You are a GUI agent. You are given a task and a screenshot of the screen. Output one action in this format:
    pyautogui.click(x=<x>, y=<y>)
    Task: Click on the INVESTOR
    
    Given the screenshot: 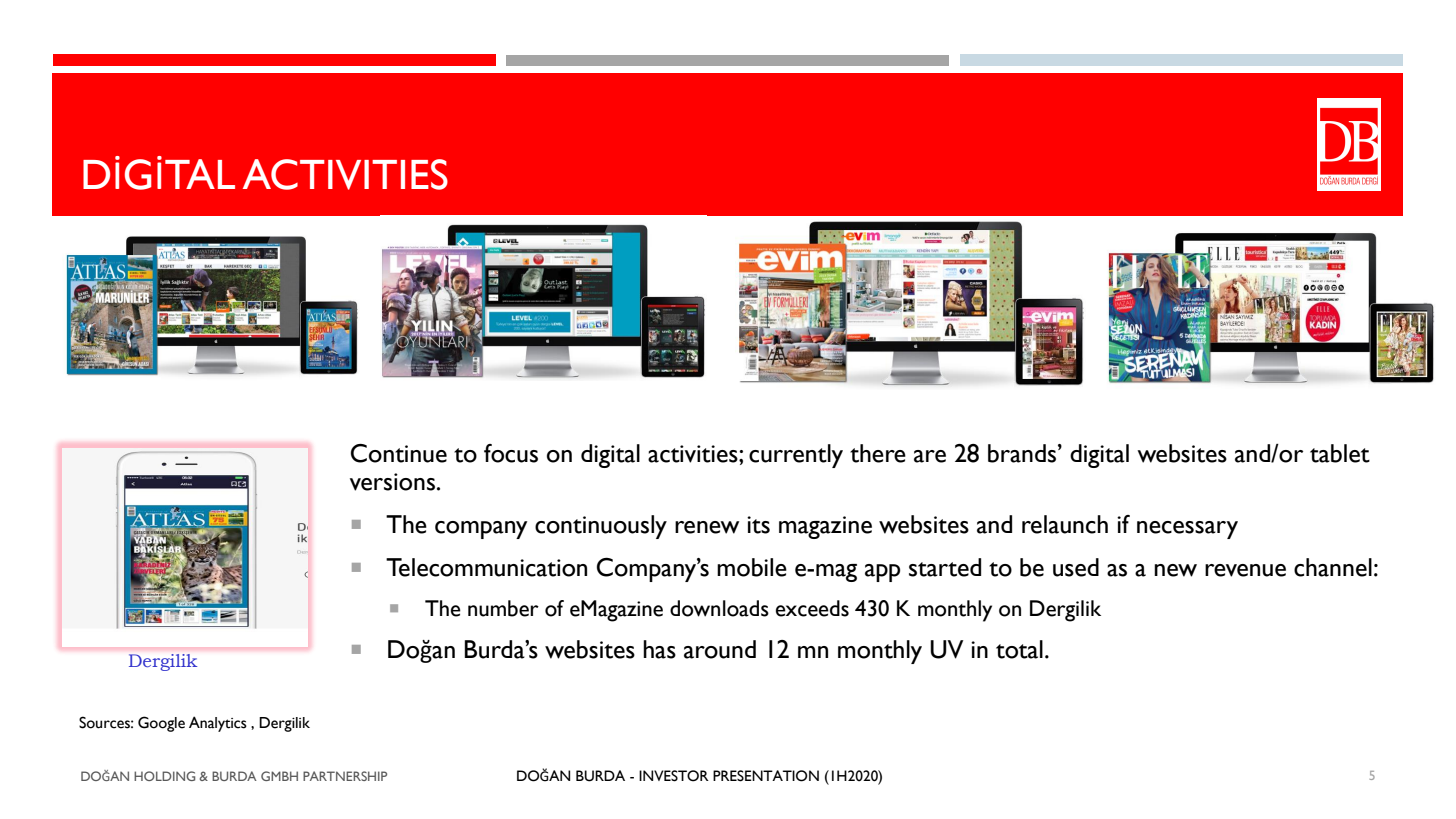 What is the action you would take?
    pyautogui.click(x=674, y=776)
